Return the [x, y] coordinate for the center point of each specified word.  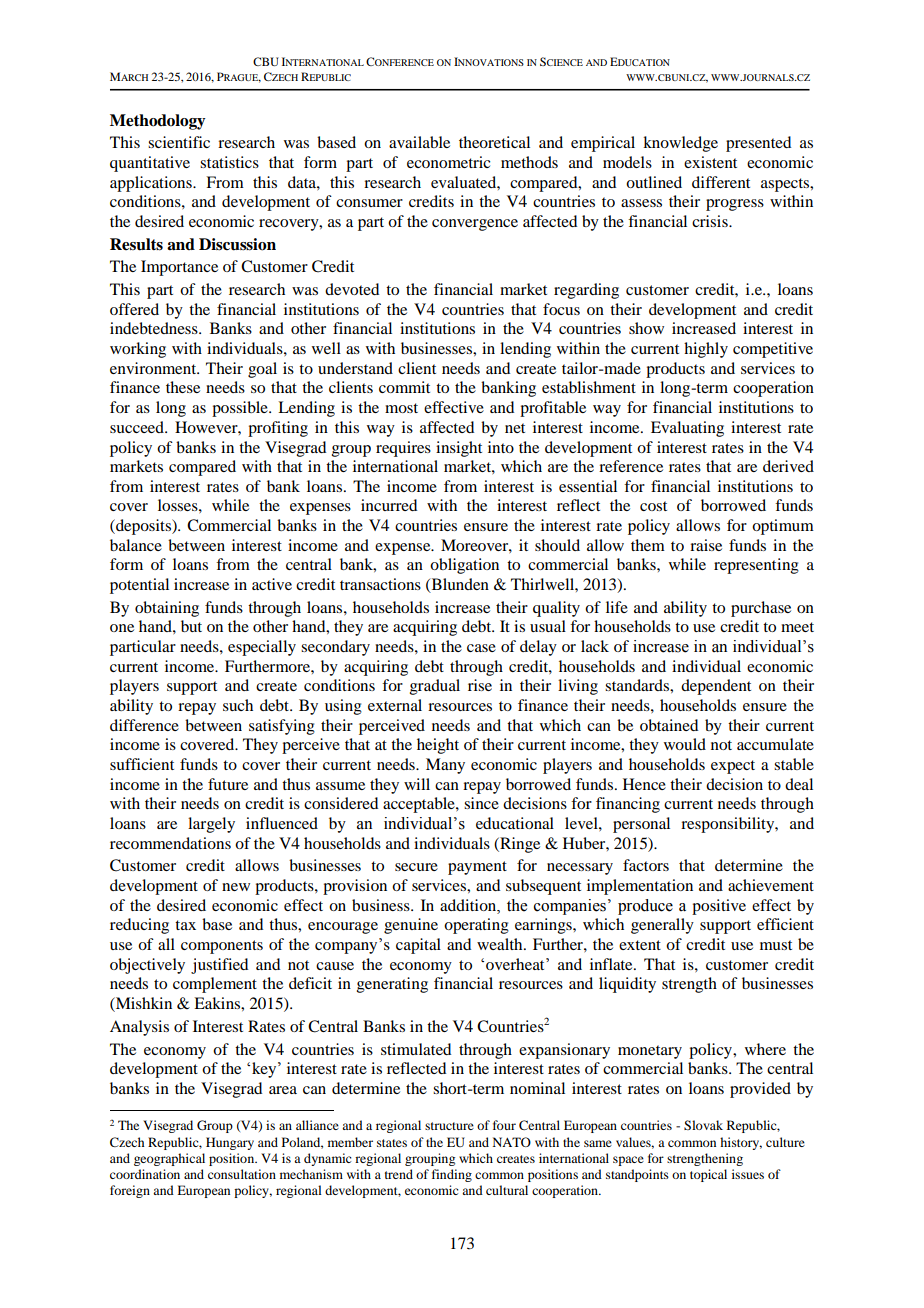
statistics [229, 162]
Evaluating [687, 429]
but [191, 626]
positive [719, 907]
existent [710, 162]
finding [452, 1175]
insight [459, 449]
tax [185, 925]
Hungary [230, 1143]
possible [241, 409]
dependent [716, 687]
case [481, 648]
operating [476, 926]
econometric [448, 162]
